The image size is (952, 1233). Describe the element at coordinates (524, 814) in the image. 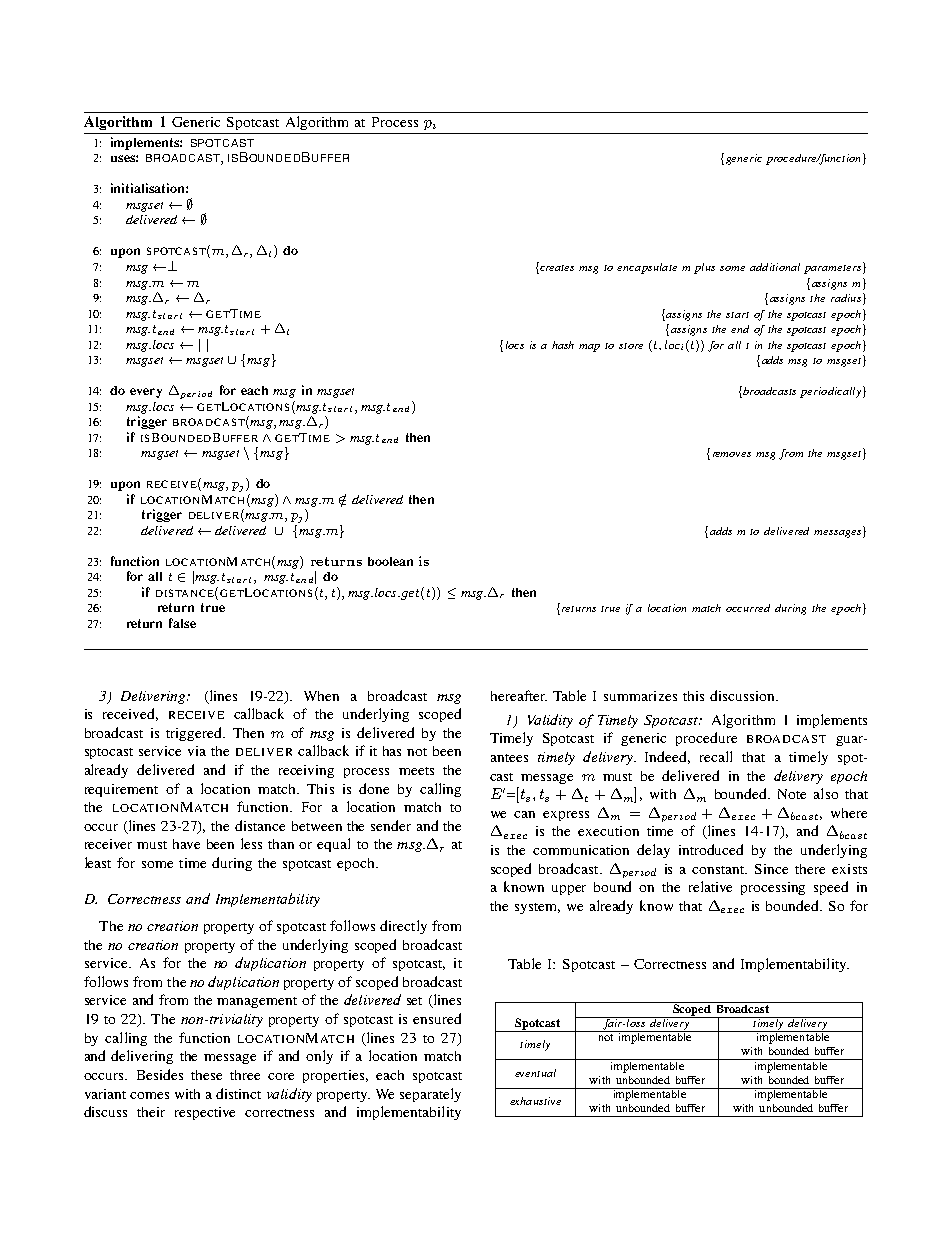

I see `can` at that location.
